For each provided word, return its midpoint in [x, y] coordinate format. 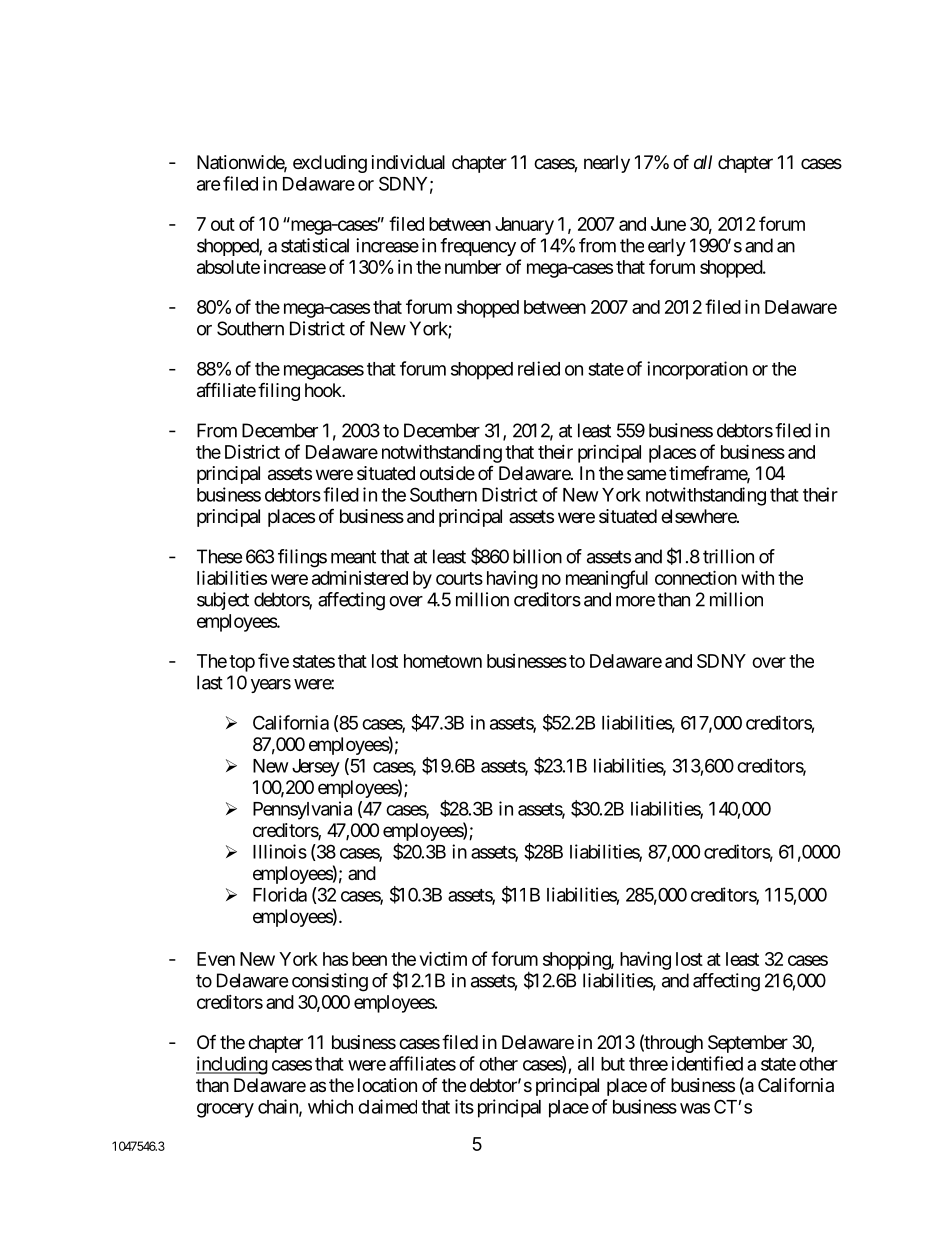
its [464, 1106]
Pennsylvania [302, 810]
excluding [330, 164]
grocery [225, 1110]
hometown [443, 661]
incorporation [697, 370]
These [219, 556]
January [524, 226]
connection [696, 577]
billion [537, 556]
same [646, 474]
